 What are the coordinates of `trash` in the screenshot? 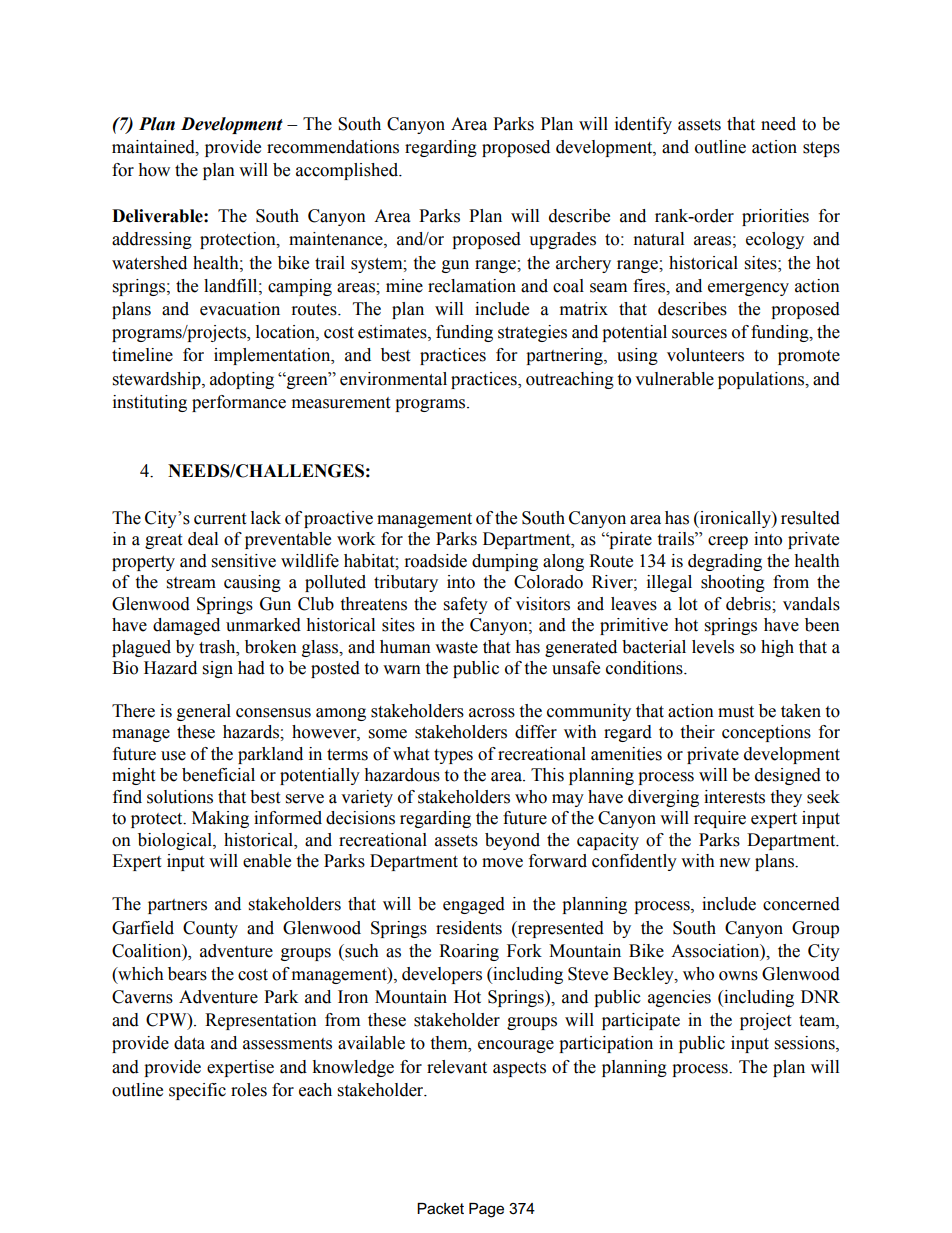 It's located at (218, 647).
